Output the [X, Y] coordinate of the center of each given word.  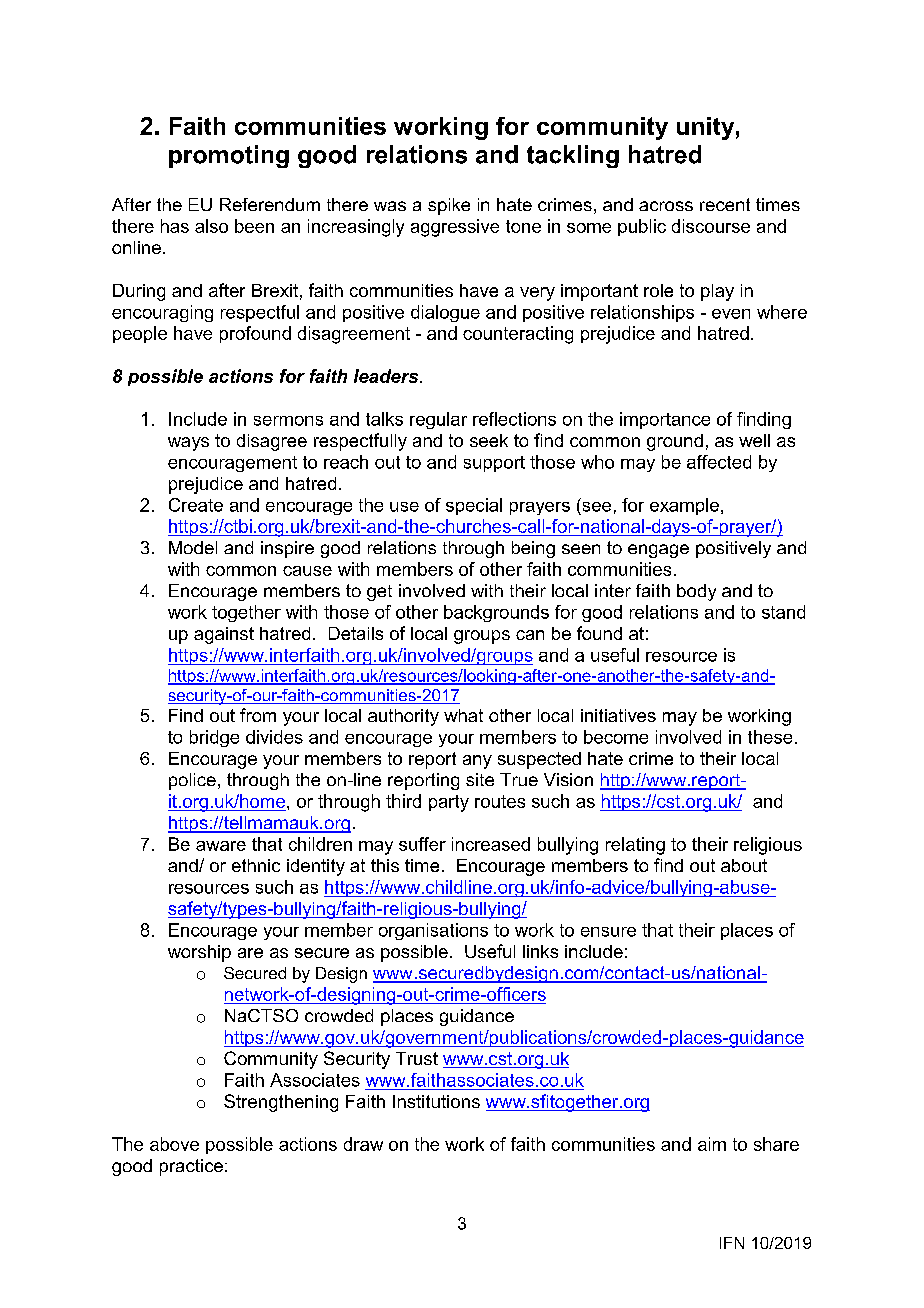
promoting [229, 156]
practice [191, 1167]
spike [449, 206]
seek [489, 440]
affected [719, 462]
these [770, 737]
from [258, 715]
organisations [433, 931]
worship [199, 953]
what [463, 715]
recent [725, 204]
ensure [608, 932]
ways [188, 444]
